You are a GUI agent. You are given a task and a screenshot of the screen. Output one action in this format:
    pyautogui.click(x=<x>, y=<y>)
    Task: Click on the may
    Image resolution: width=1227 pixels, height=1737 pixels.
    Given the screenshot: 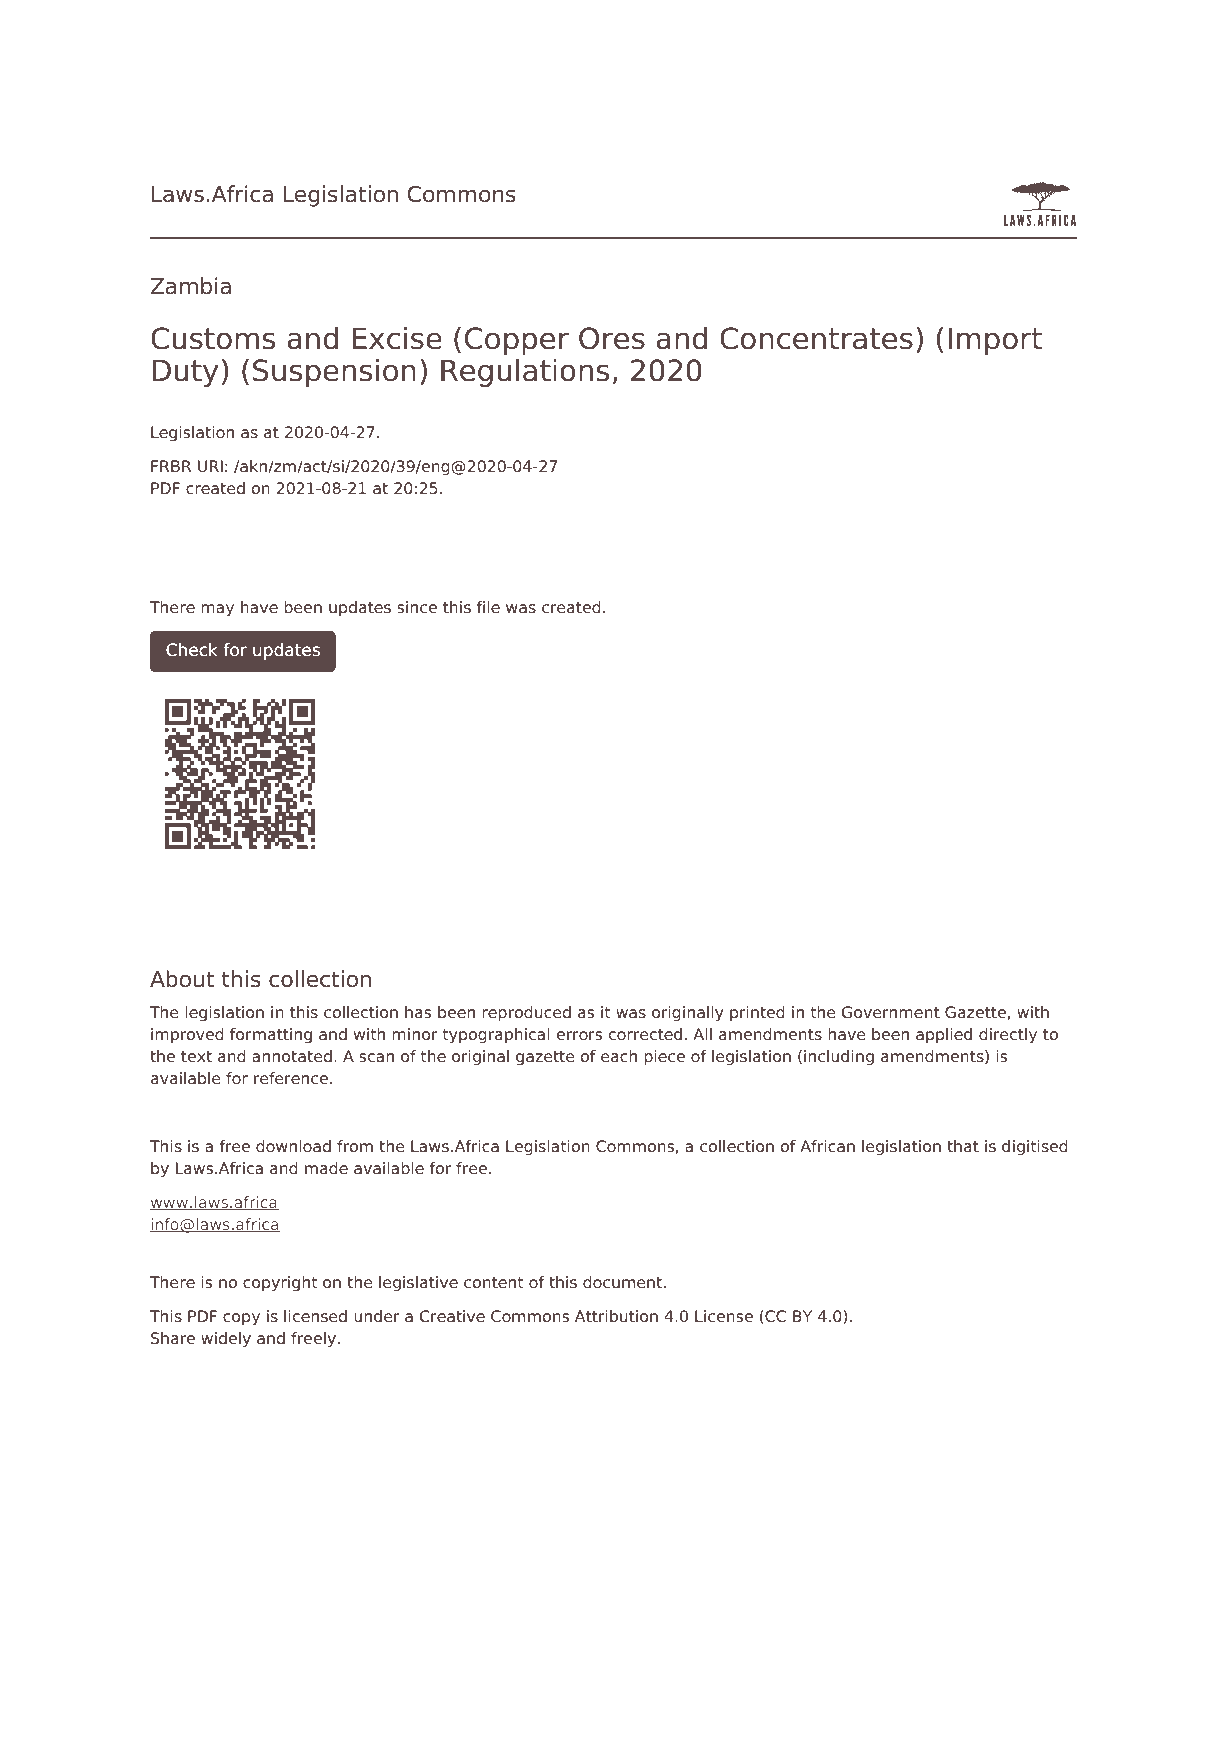 What is the action you would take?
    pyautogui.click(x=217, y=610)
